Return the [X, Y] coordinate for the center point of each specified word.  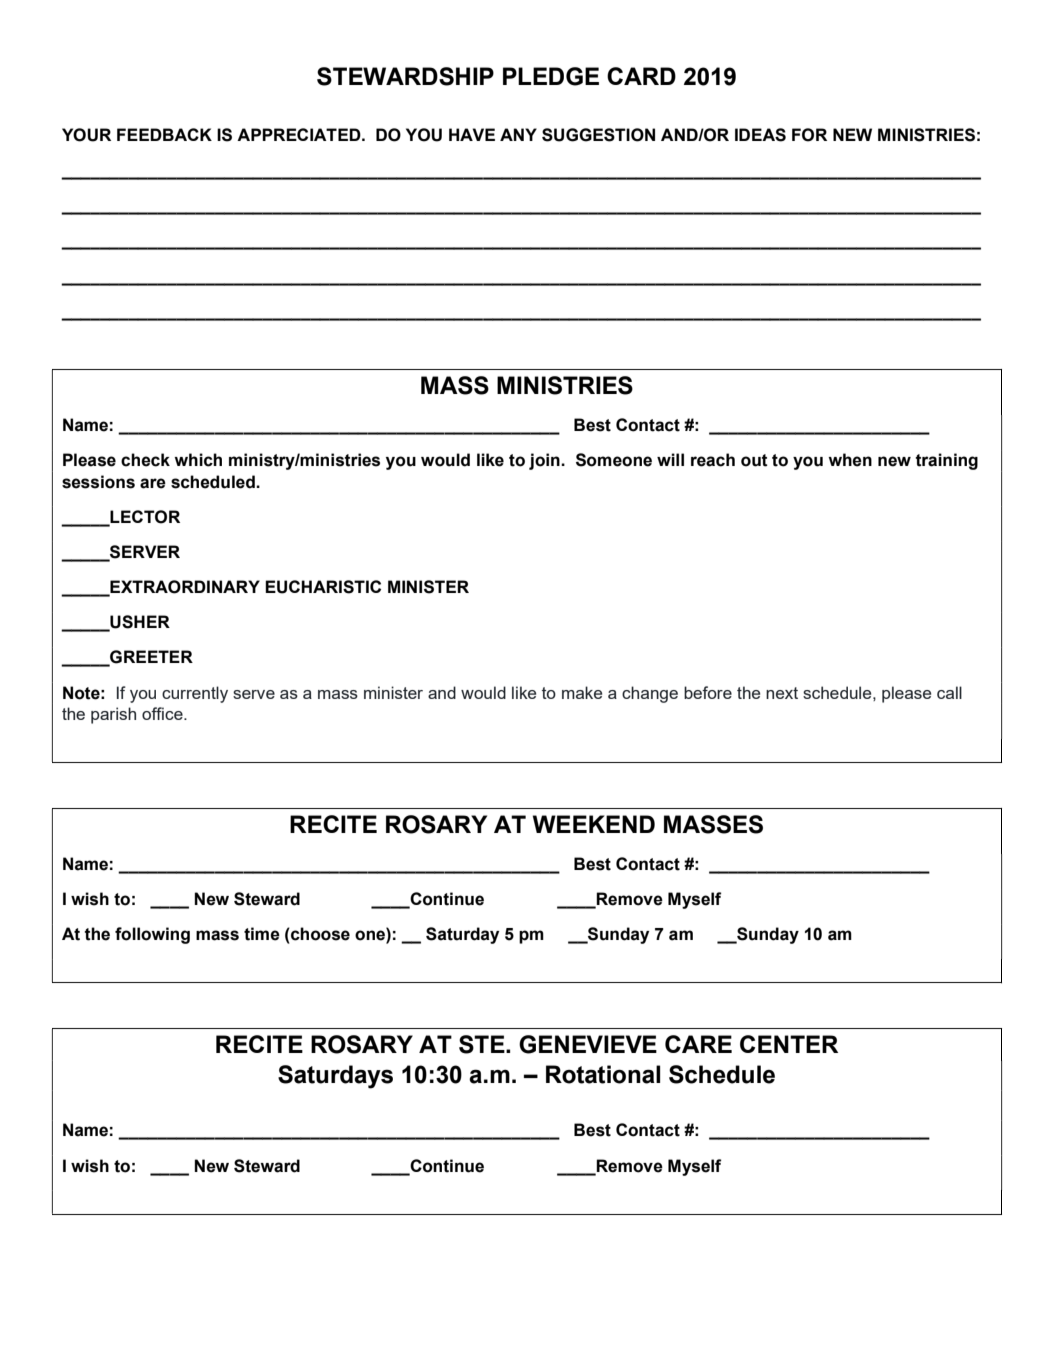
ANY [518, 134]
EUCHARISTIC [323, 587]
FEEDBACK [164, 134]
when [850, 460]
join [545, 461]
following [152, 935]
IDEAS [760, 135]
